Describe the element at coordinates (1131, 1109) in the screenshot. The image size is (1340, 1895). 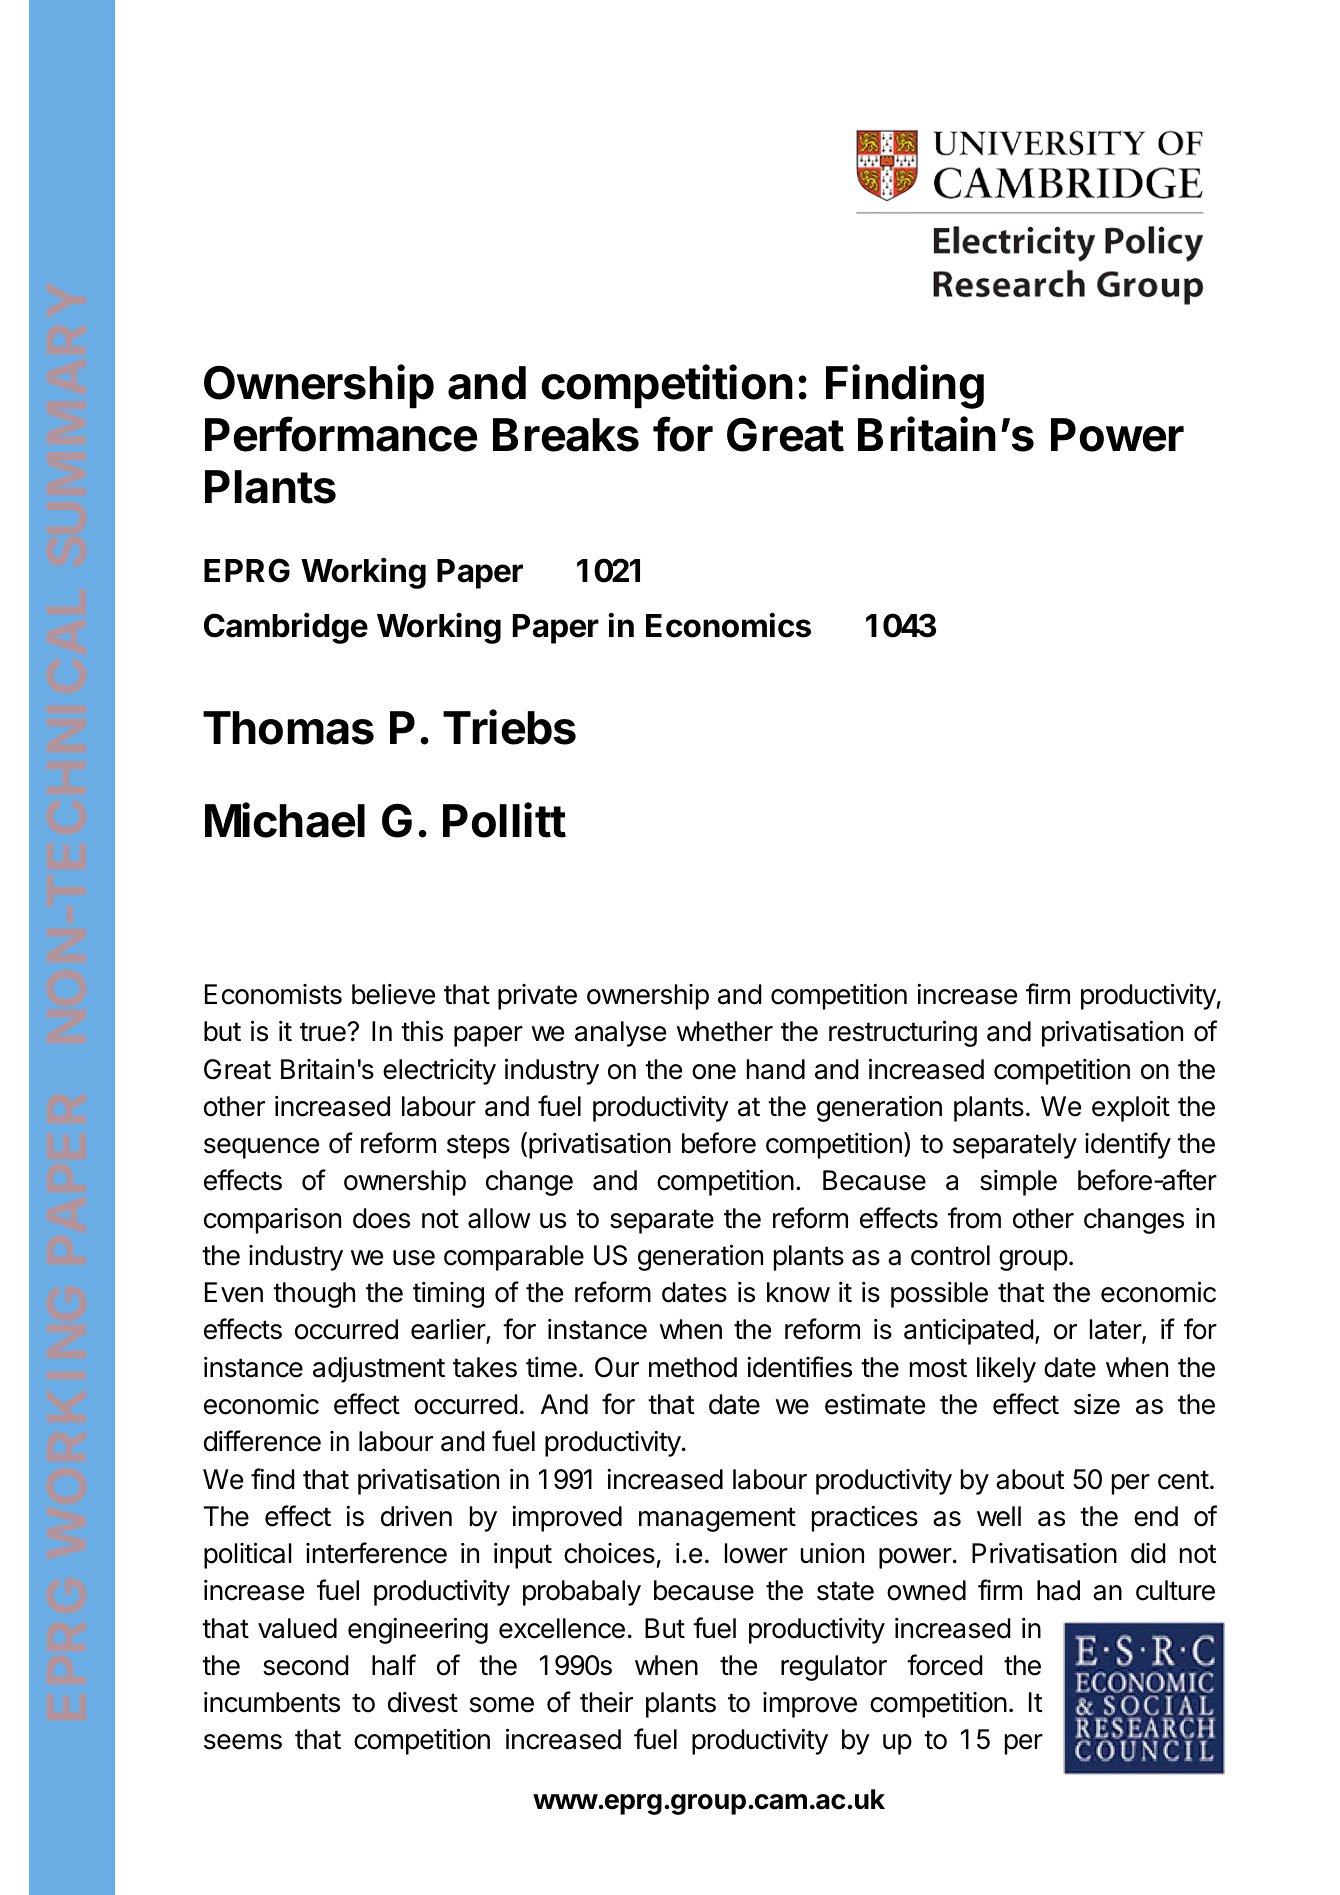
I see `exploit` at that location.
